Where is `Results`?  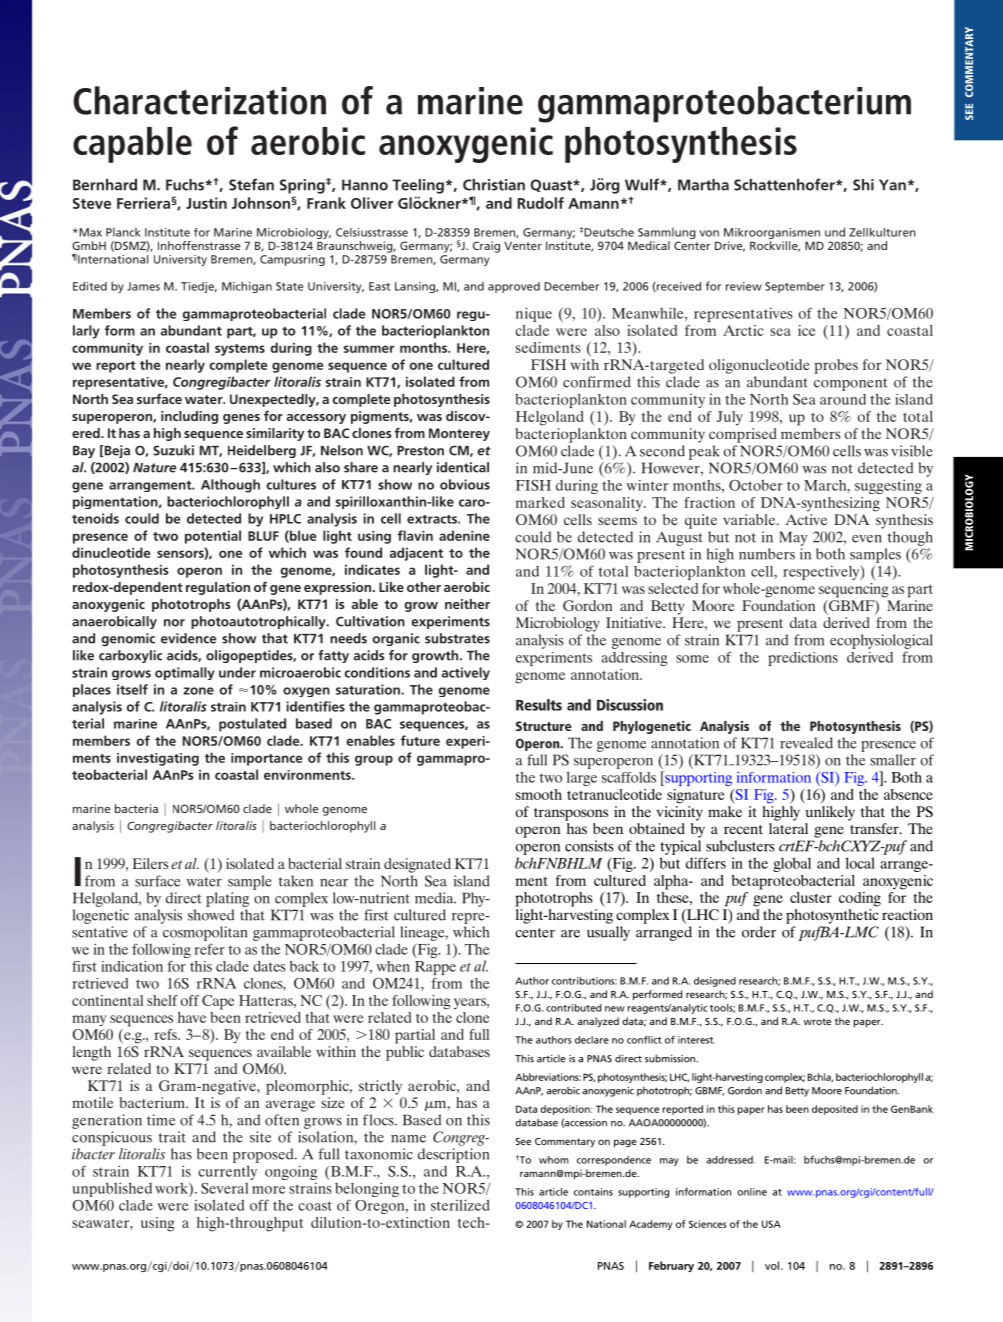 Results is located at coordinates (539, 705).
